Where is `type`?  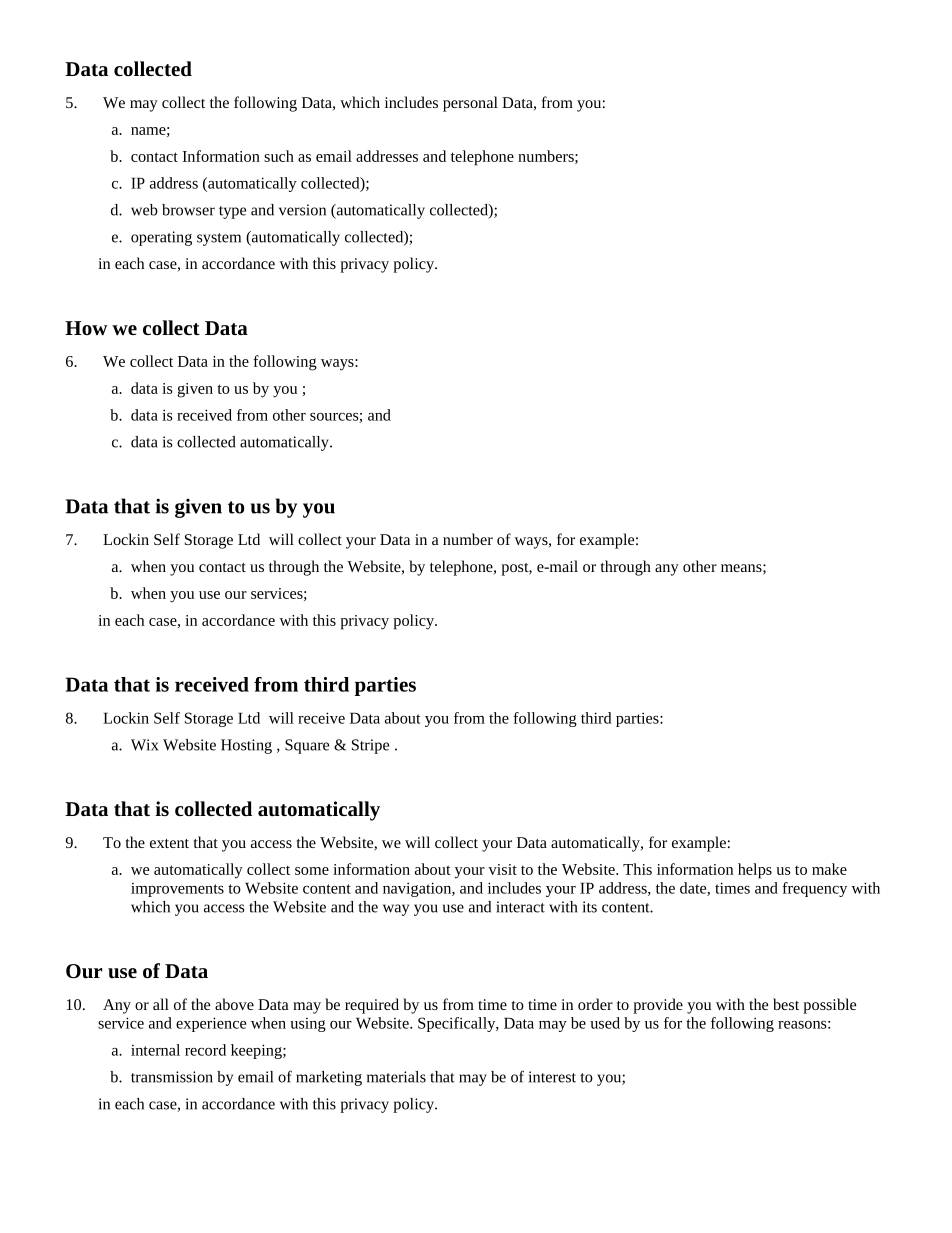
type is located at coordinates (232, 212).
